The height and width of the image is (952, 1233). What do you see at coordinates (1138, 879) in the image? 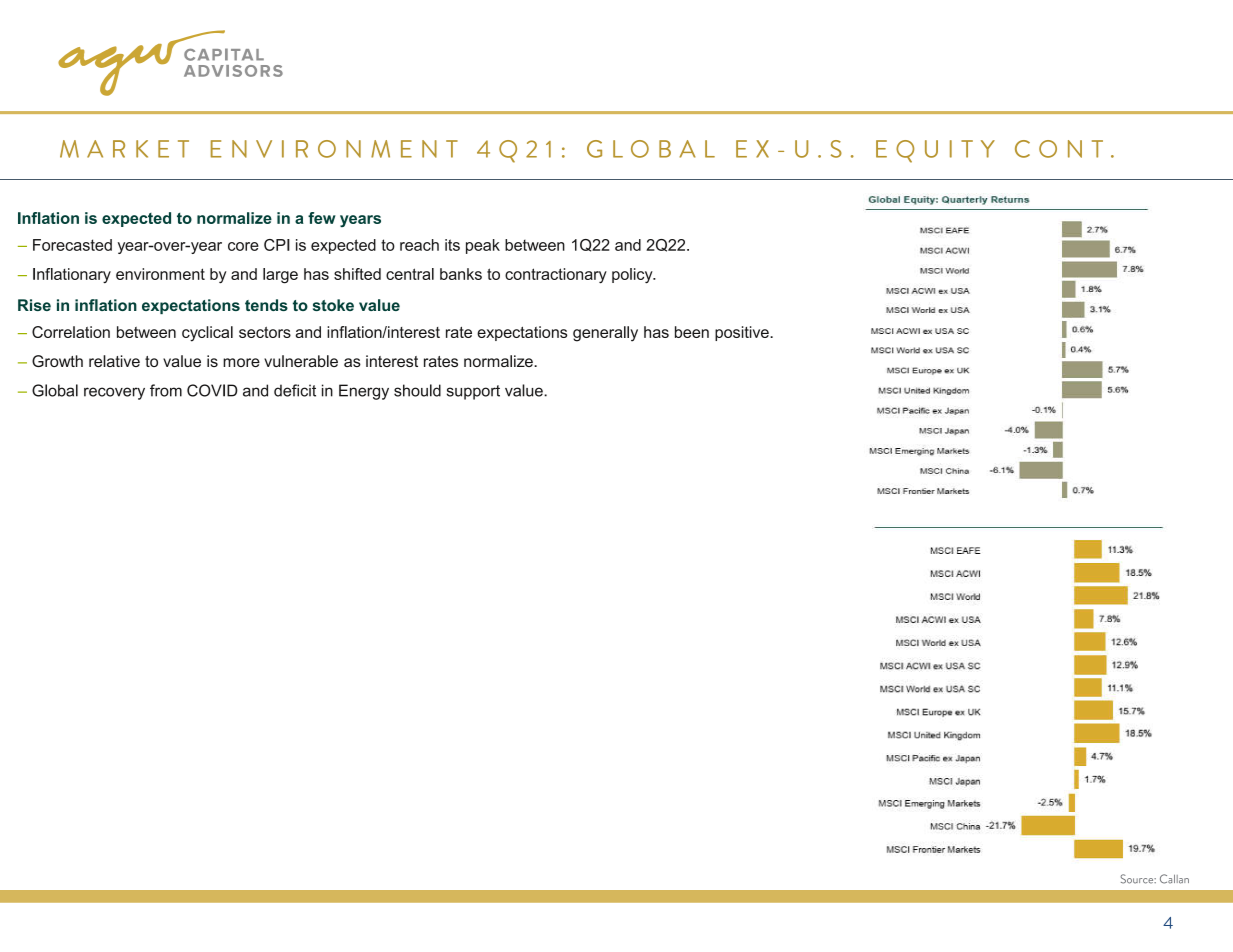
I see `Source` at bounding box center [1138, 879].
